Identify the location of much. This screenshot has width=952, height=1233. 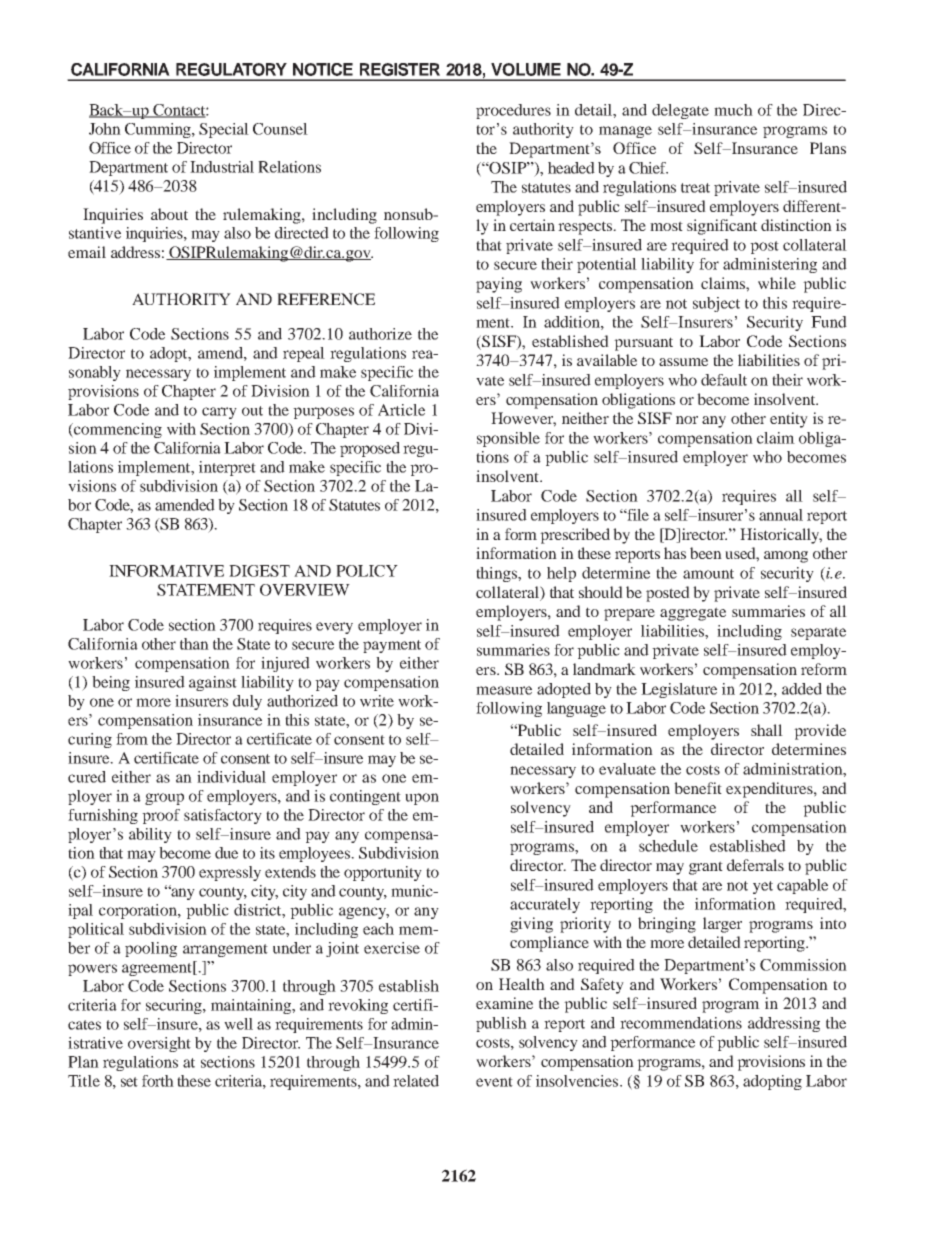
(733, 110).
